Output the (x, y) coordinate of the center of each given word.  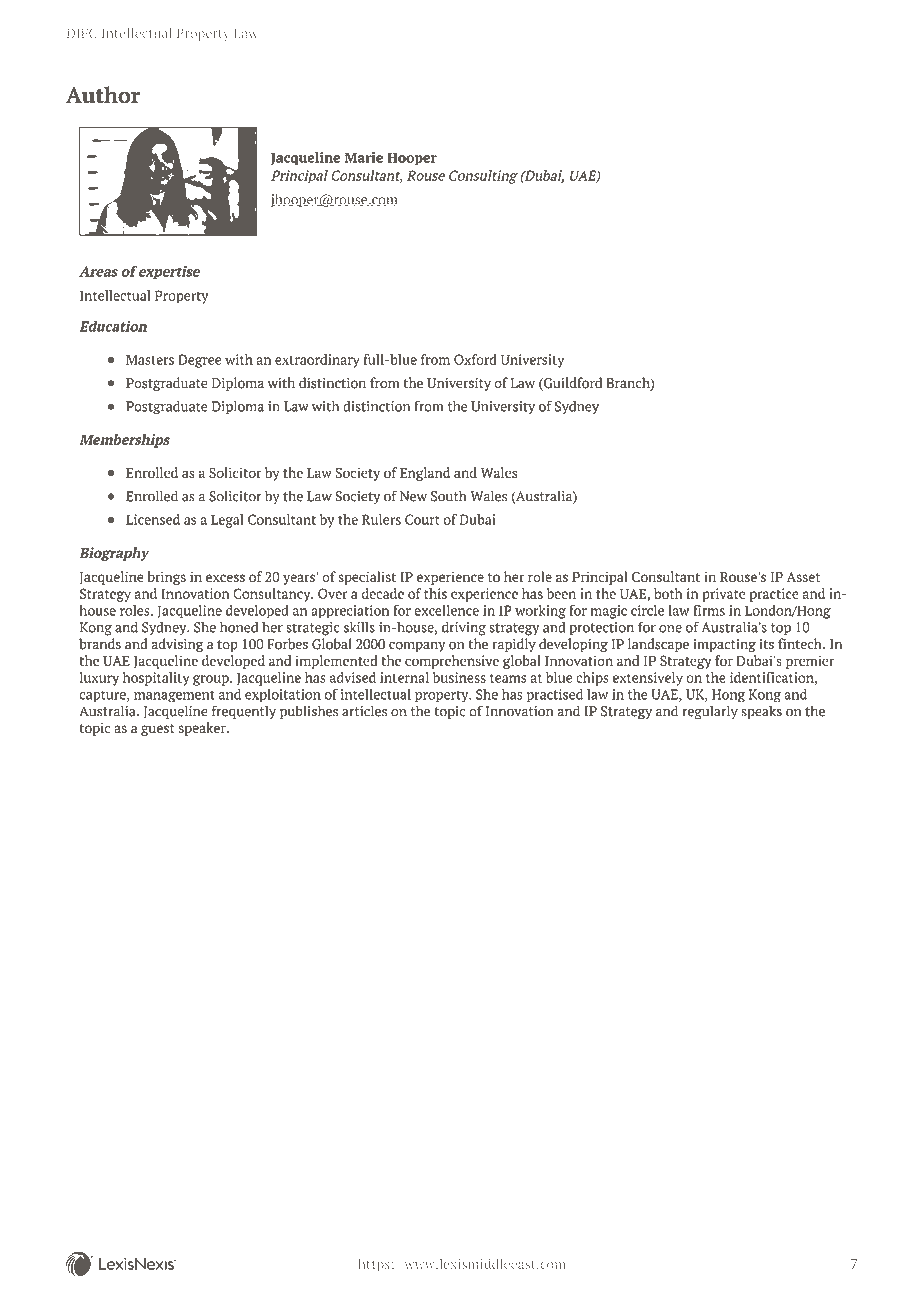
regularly (710, 712)
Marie (364, 157)
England (425, 474)
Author (103, 95)
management (174, 696)
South (449, 496)
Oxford (475, 359)
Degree (199, 361)
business (459, 677)
